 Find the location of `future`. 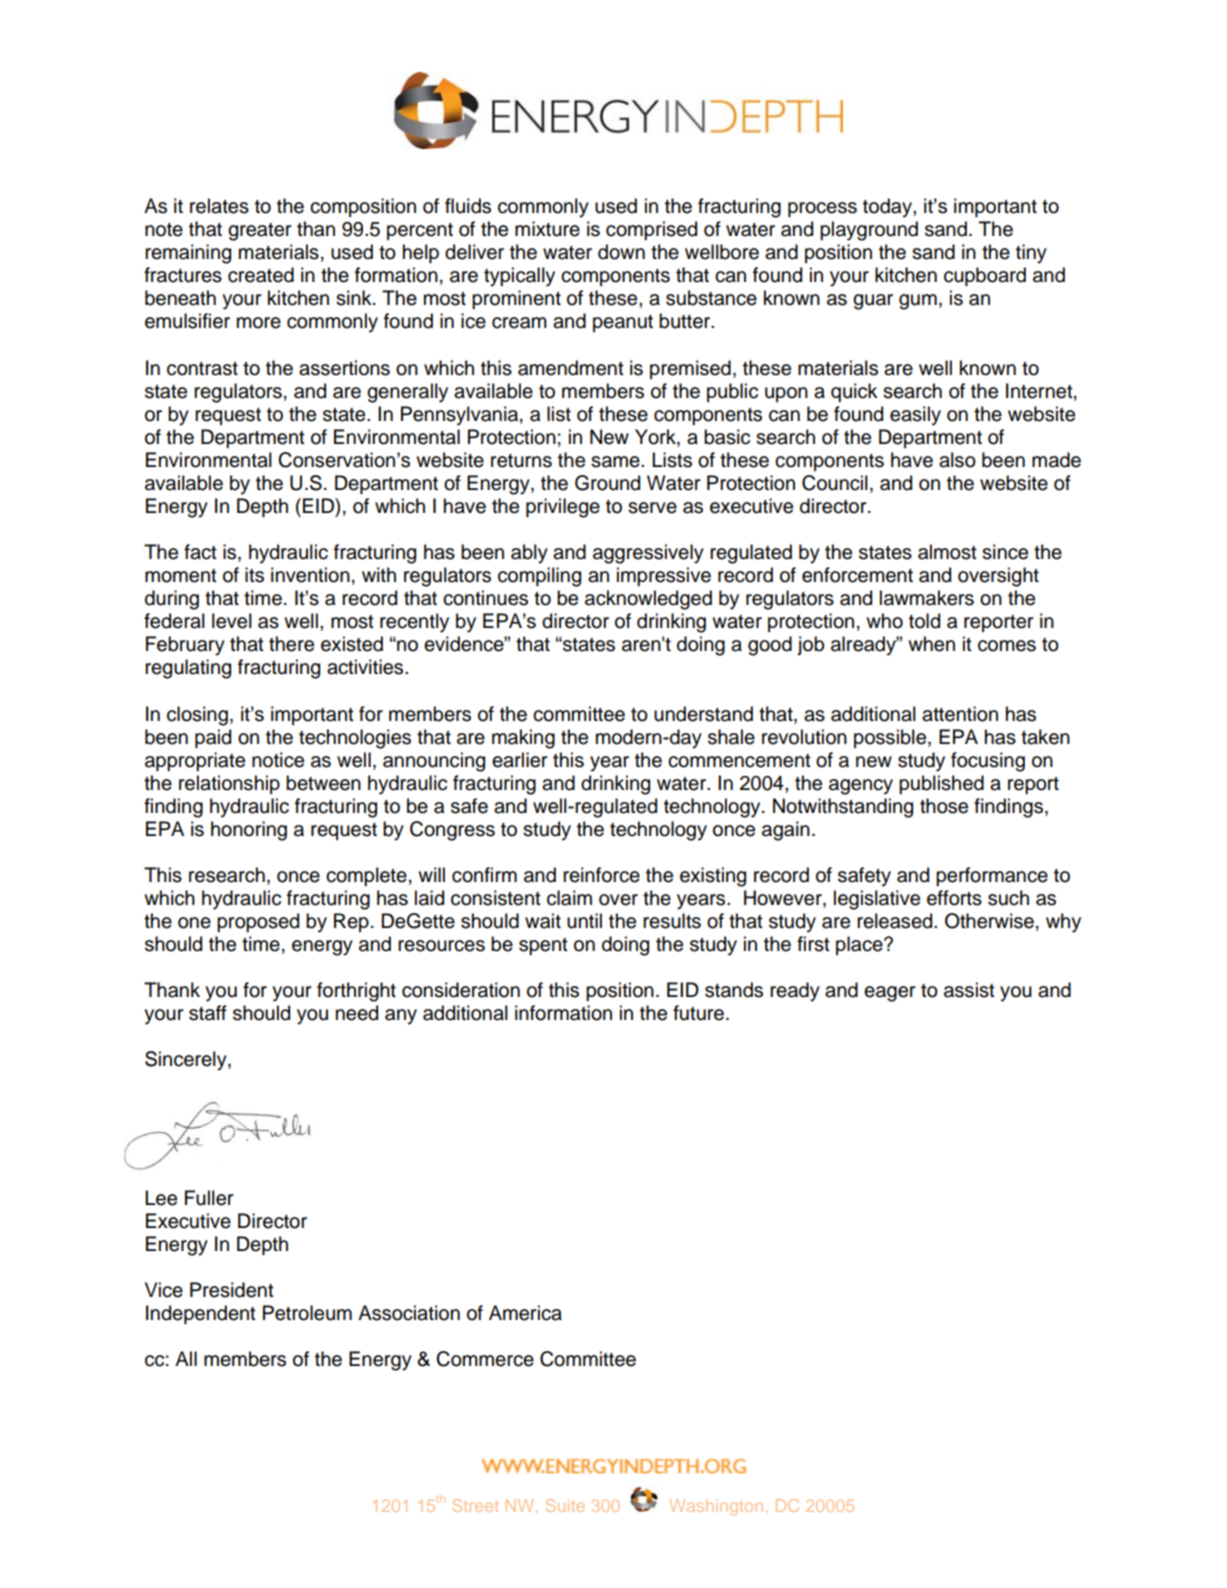

future is located at coordinates (698, 1013).
